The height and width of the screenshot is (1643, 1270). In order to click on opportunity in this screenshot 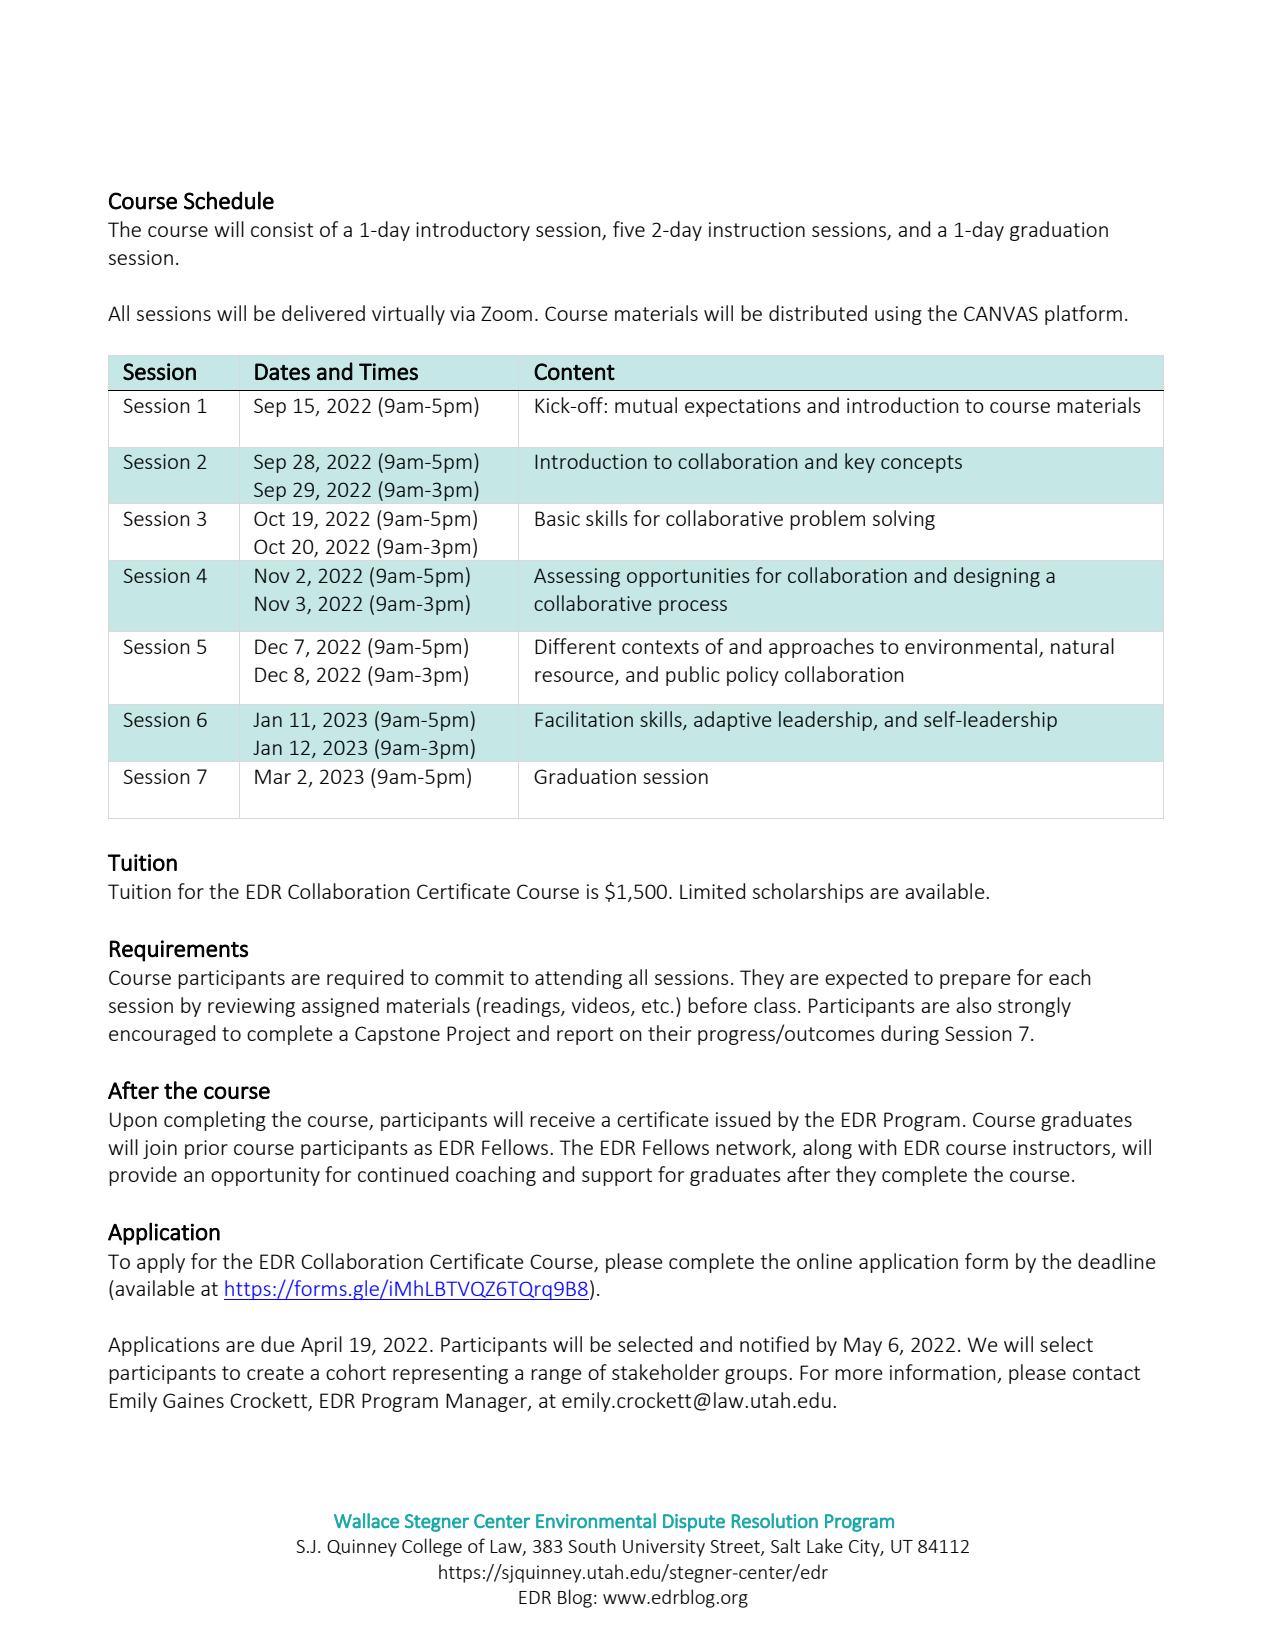, I will do `click(265, 1176)`.
